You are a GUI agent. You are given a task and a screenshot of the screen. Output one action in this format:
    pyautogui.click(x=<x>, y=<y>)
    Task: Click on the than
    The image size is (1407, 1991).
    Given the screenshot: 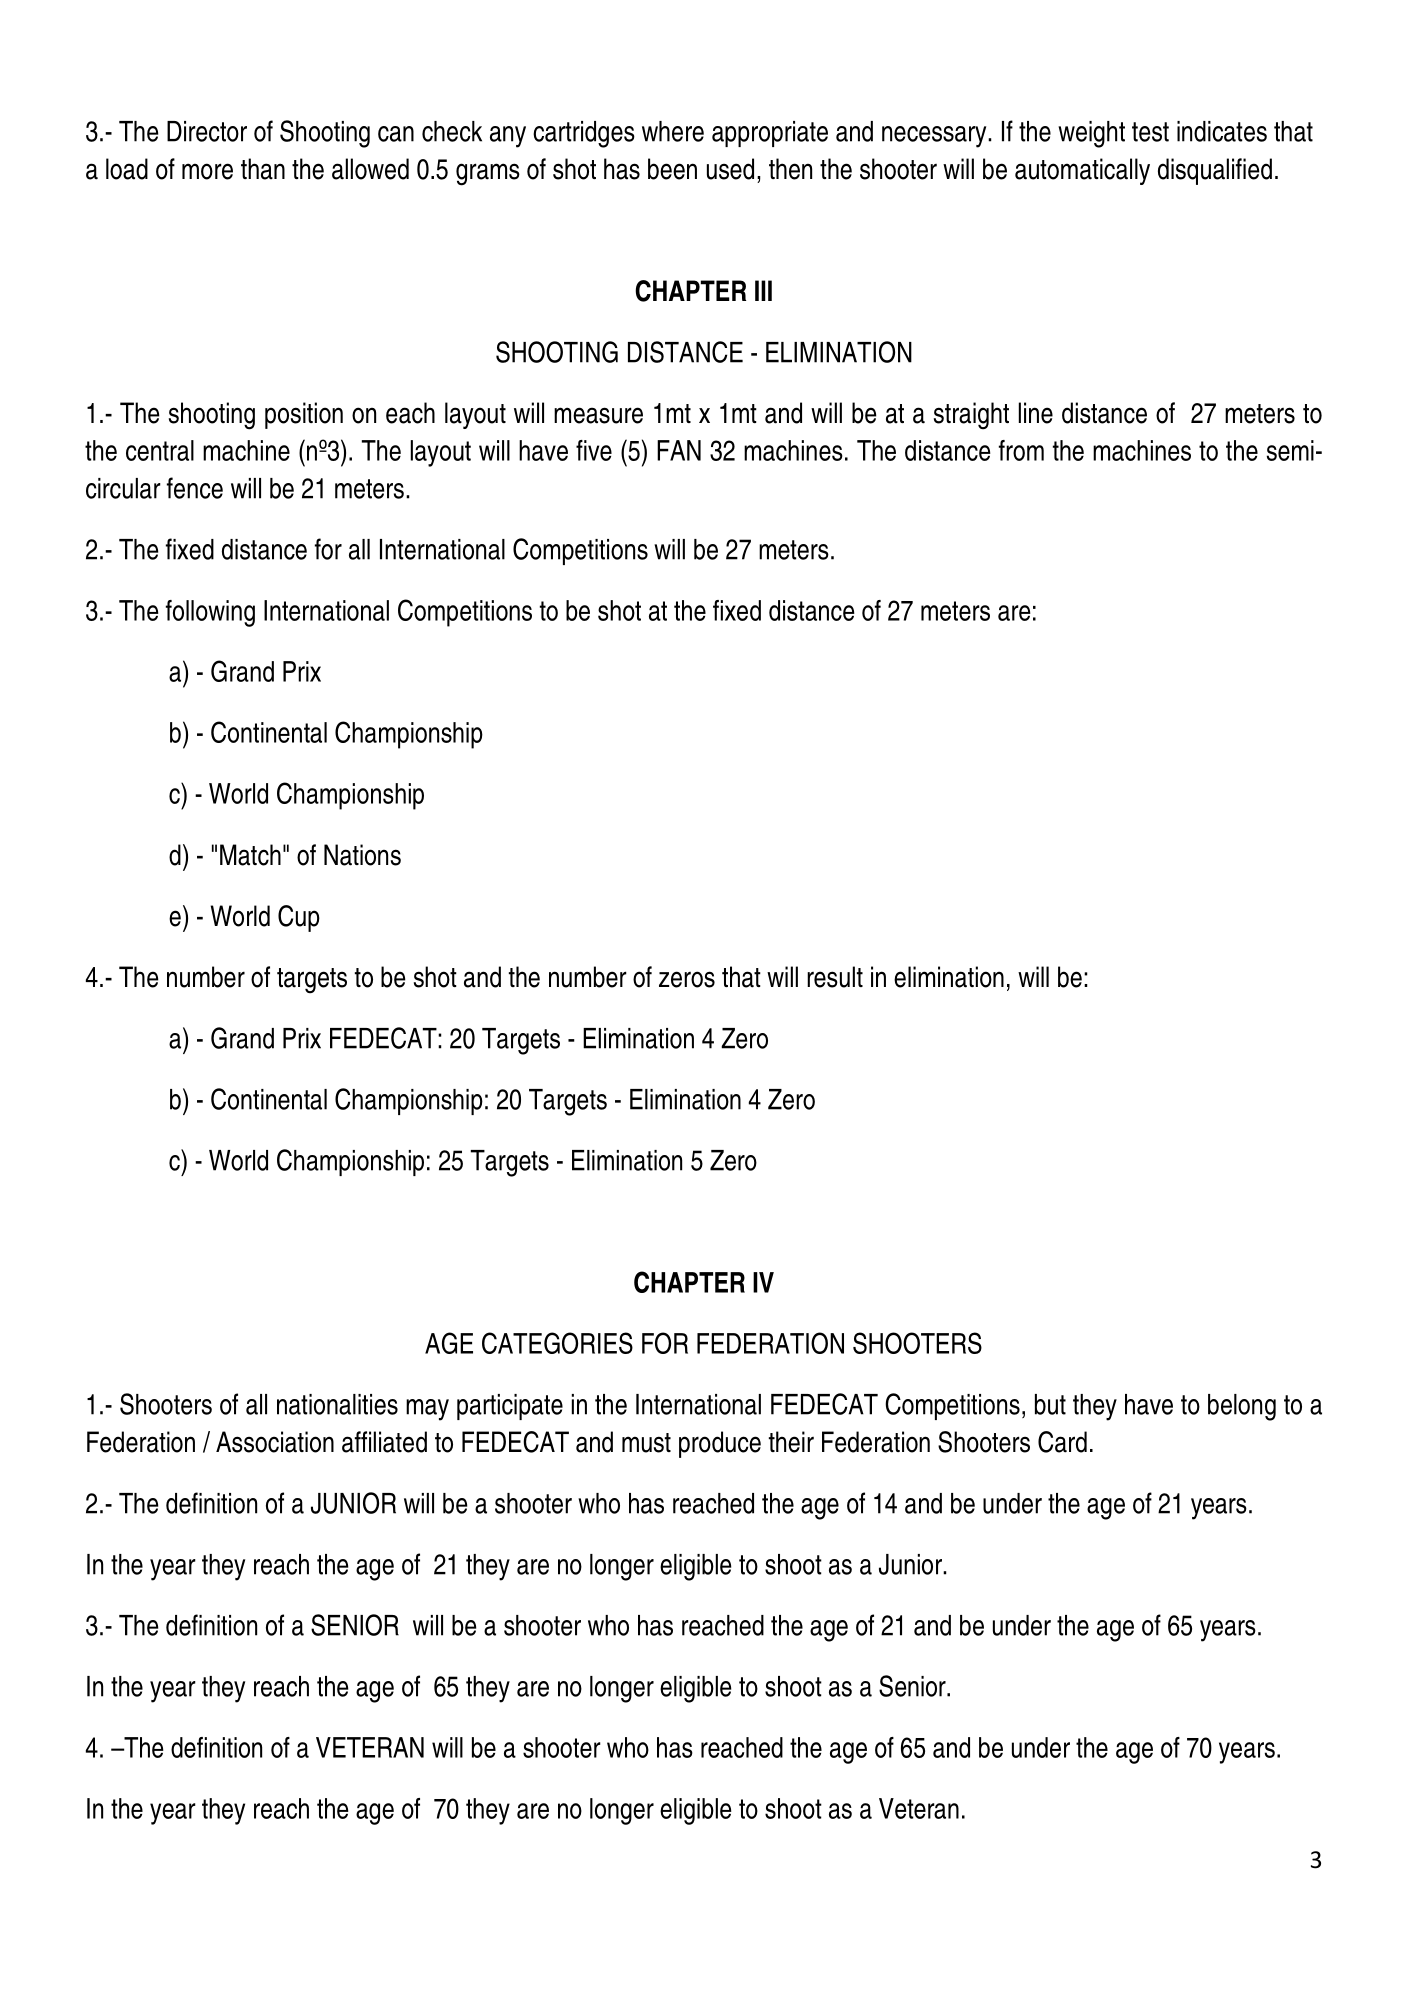 What is the action you would take?
    pyautogui.click(x=263, y=169)
